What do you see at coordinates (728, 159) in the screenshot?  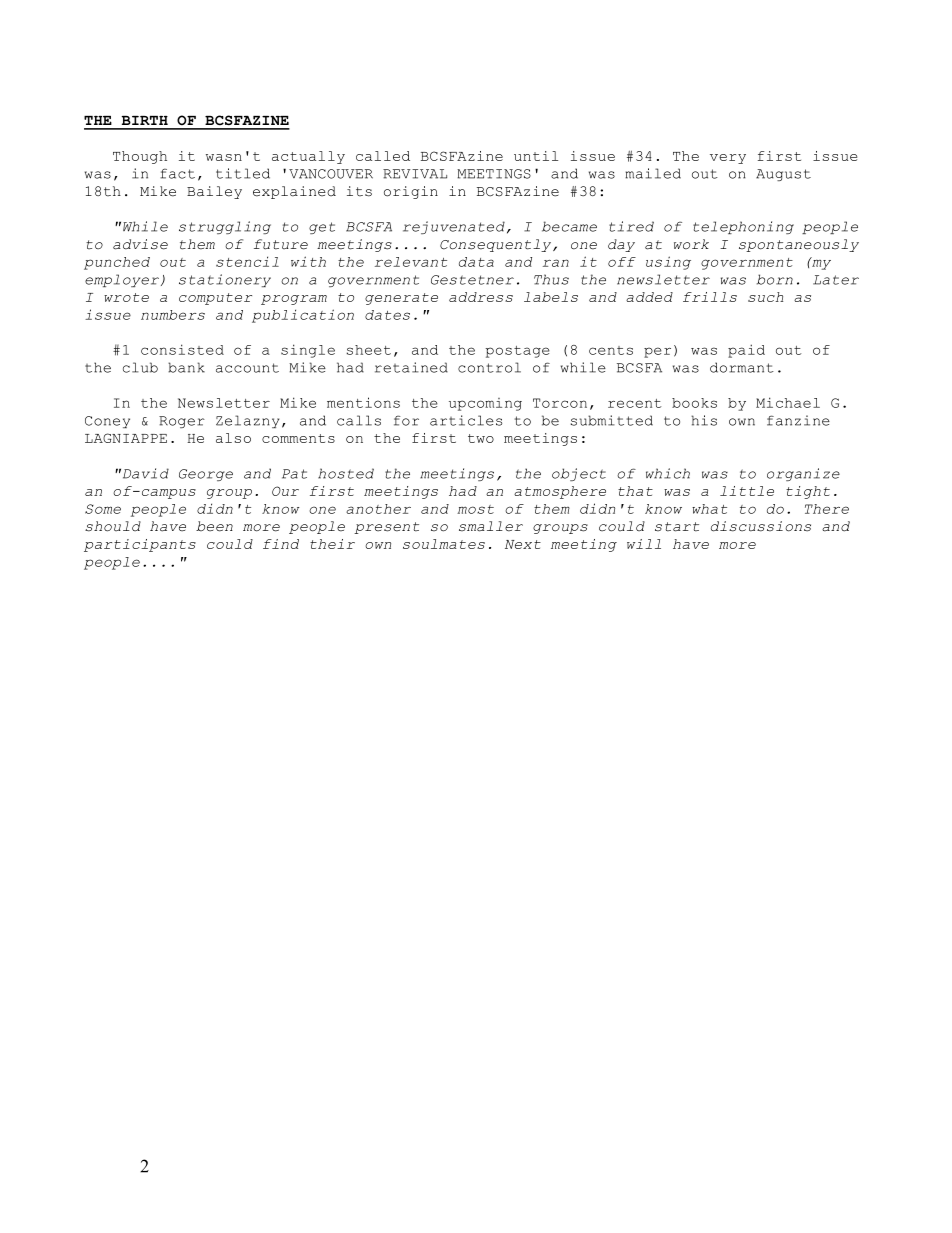 I see `very` at bounding box center [728, 159].
